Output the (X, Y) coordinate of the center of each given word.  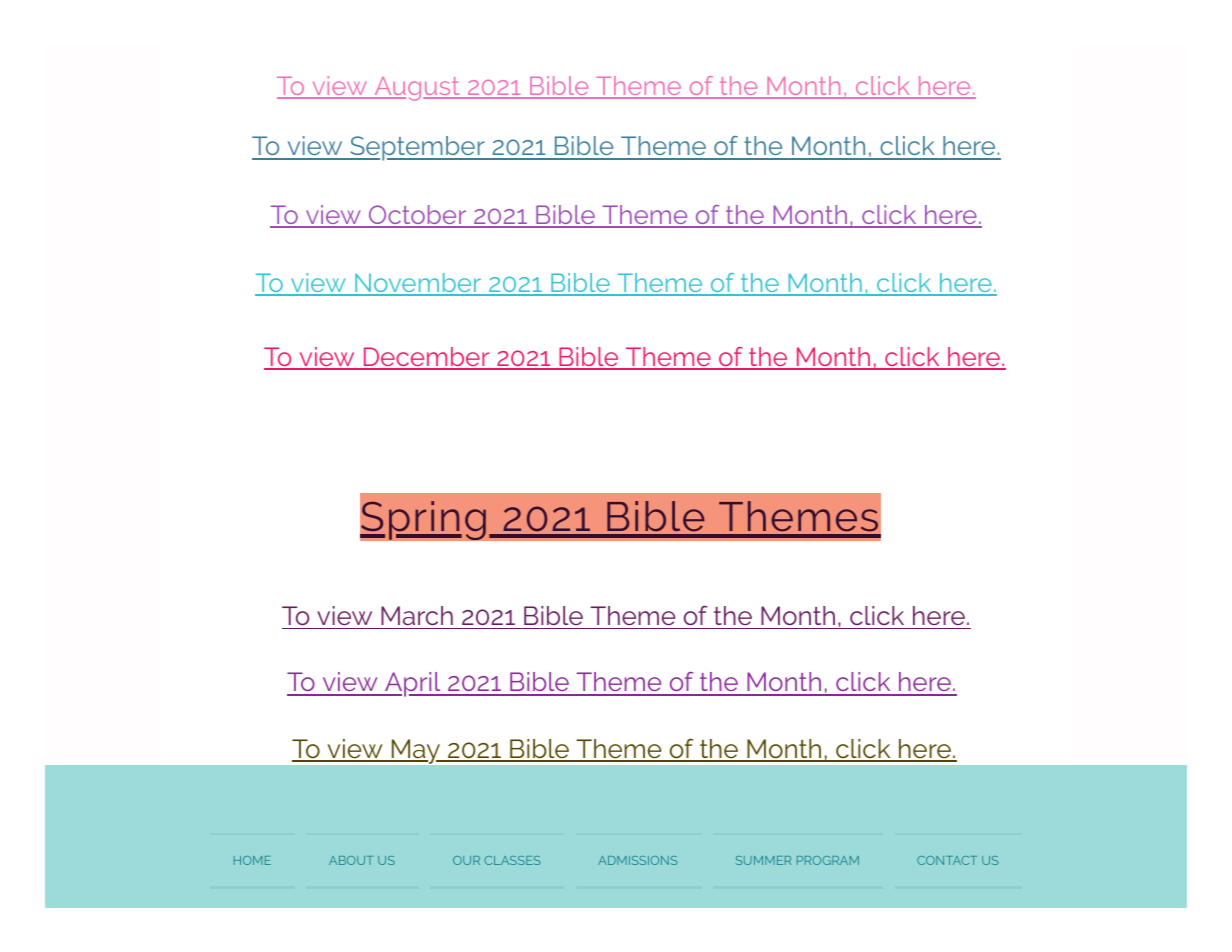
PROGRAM (828, 860)
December (426, 358)
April (413, 684)
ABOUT (351, 860)
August (417, 89)
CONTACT (947, 860)
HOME (252, 860)
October (418, 216)
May (416, 751)
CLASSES (512, 860)
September (417, 148)
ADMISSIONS (637, 860)
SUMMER (763, 860)
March (417, 615)
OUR (466, 860)
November (418, 284)
